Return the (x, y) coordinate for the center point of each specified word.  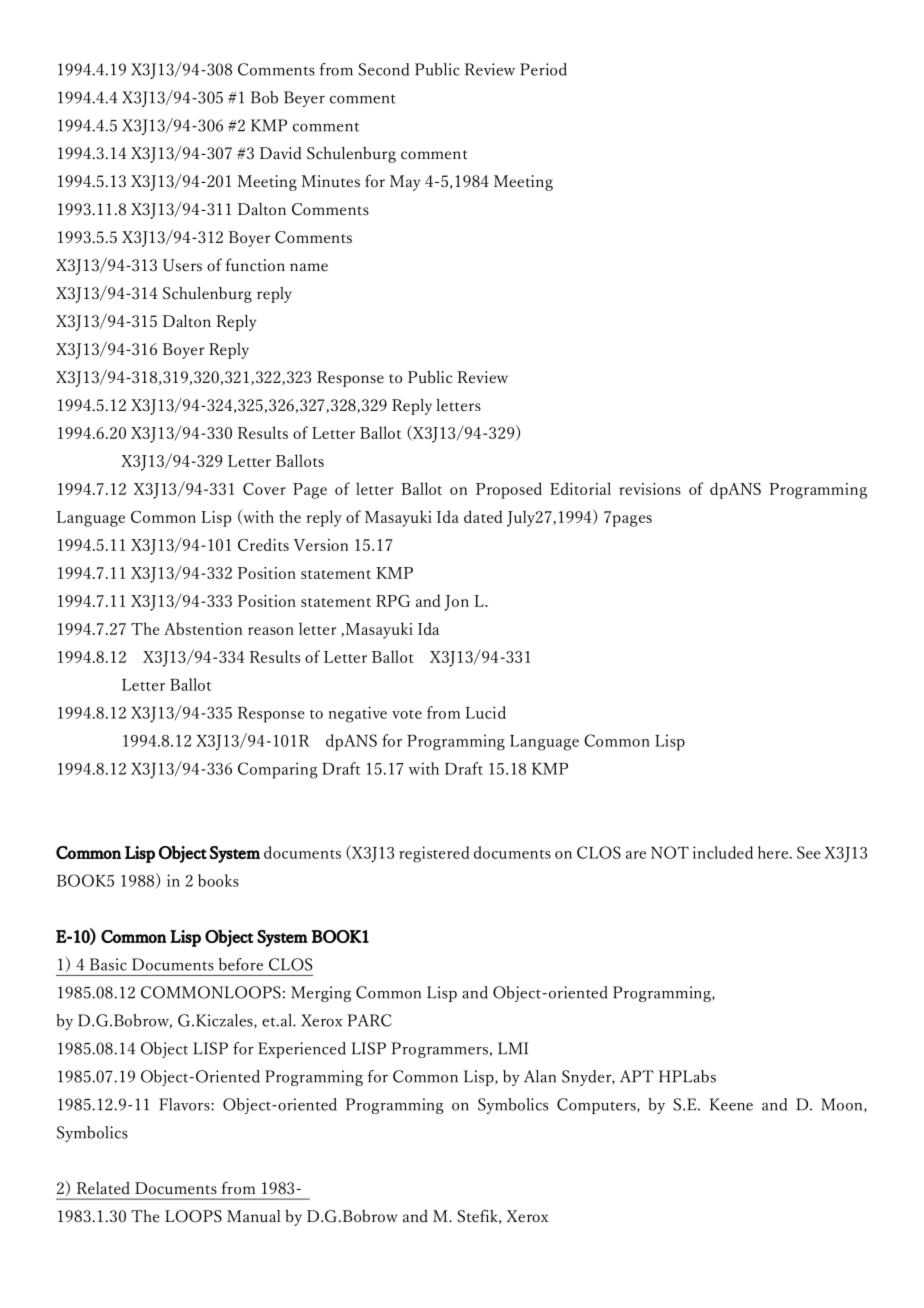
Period (543, 69)
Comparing (278, 770)
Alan (540, 1076)
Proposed (509, 490)
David (281, 153)
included (723, 852)
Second (383, 69)
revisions (650, 489)
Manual (253, 1216)
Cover (264, 489)
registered (434, 854)
